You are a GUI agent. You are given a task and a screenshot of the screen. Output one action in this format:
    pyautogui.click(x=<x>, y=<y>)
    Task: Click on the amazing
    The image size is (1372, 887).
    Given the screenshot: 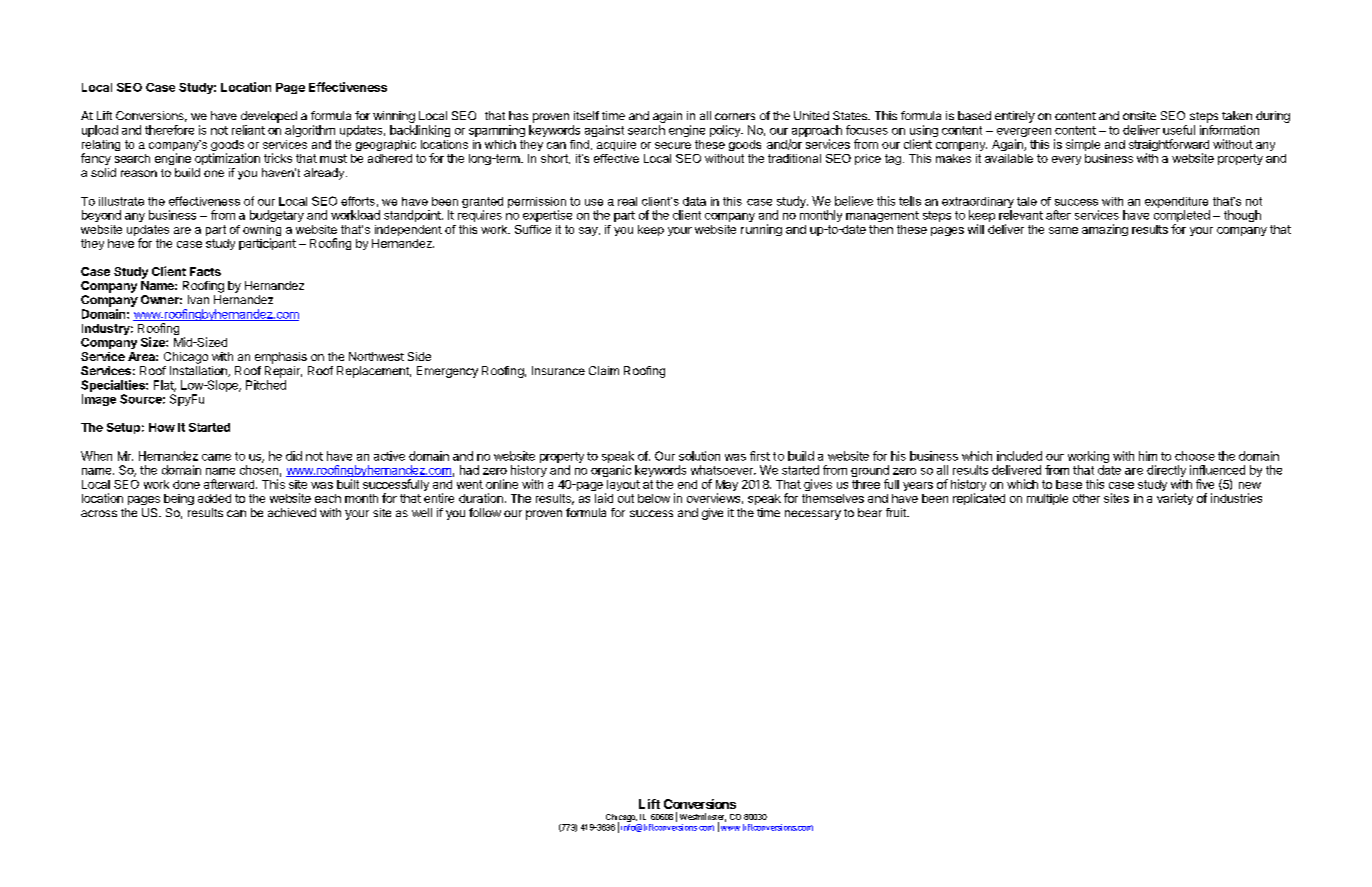 What is the action you would take?
    pyautogui.click(x=1105, y=230)
